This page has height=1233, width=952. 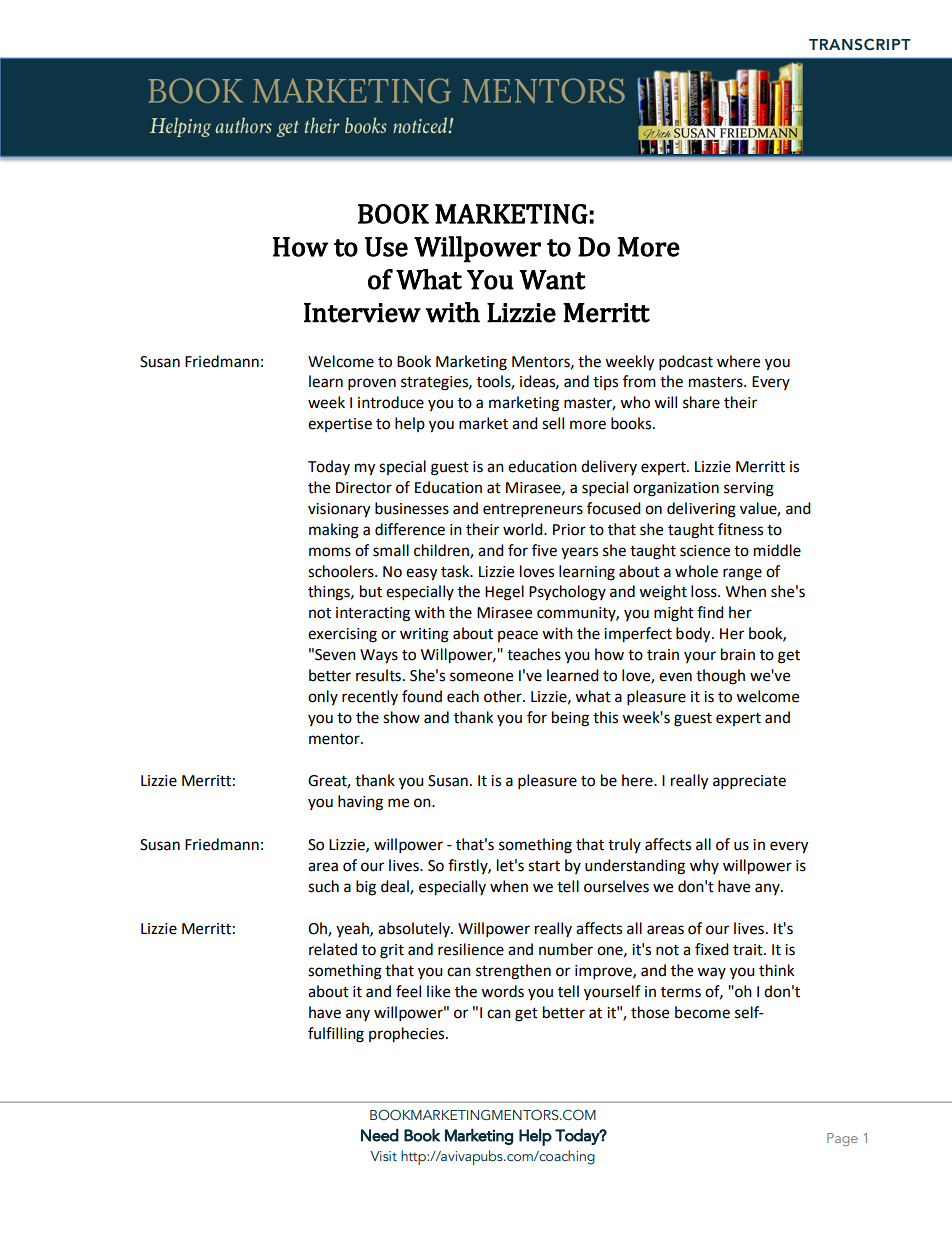 What do you see at coordinates (605, 383) in the page?
I see `tips` at bounding box center [605, 383].
